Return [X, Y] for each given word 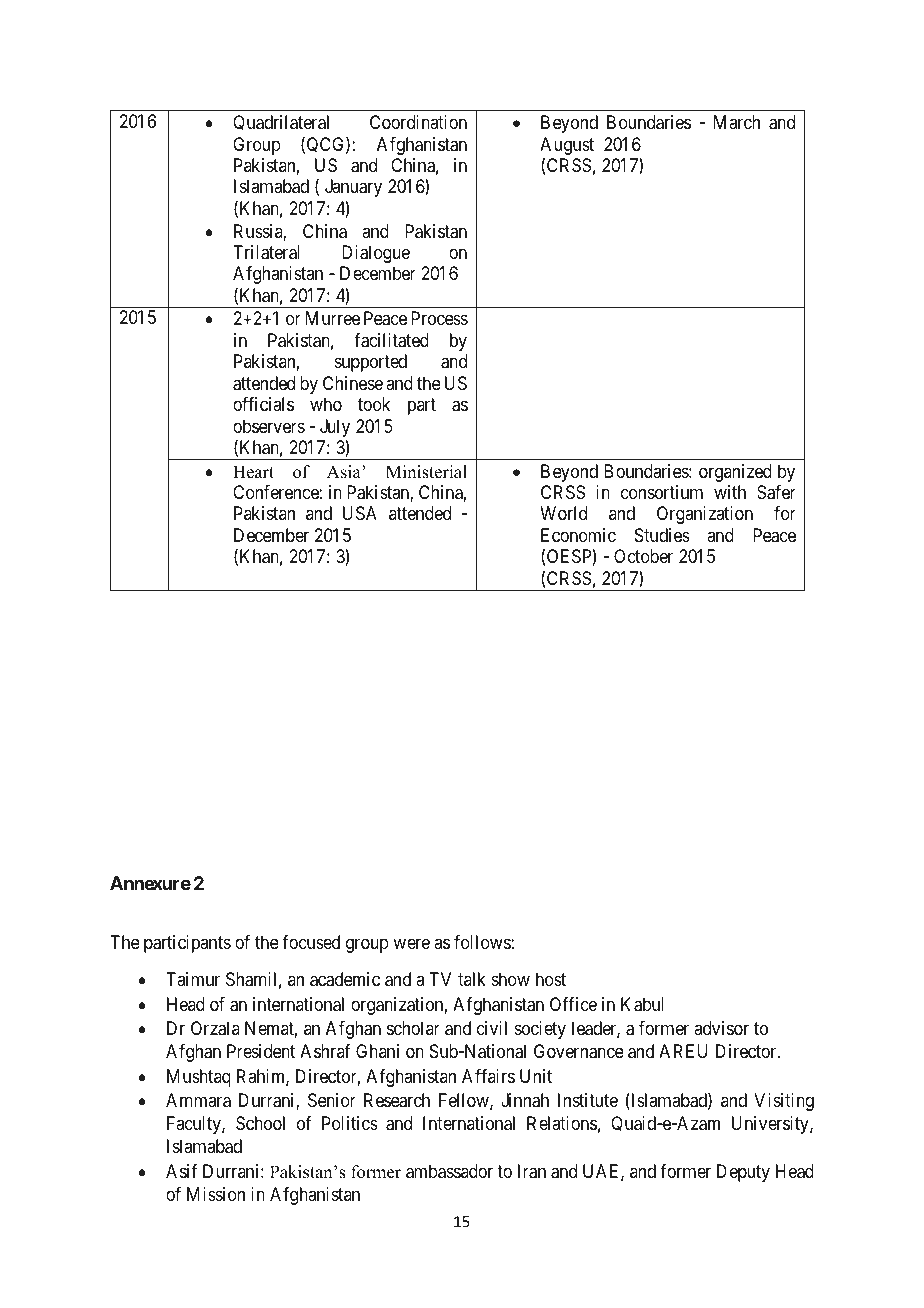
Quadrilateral [281, 123]
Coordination [418, 122]
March [737, 122]
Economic [578, 535]
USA [360, 513]
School [260, 1123]
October [643, 556]
